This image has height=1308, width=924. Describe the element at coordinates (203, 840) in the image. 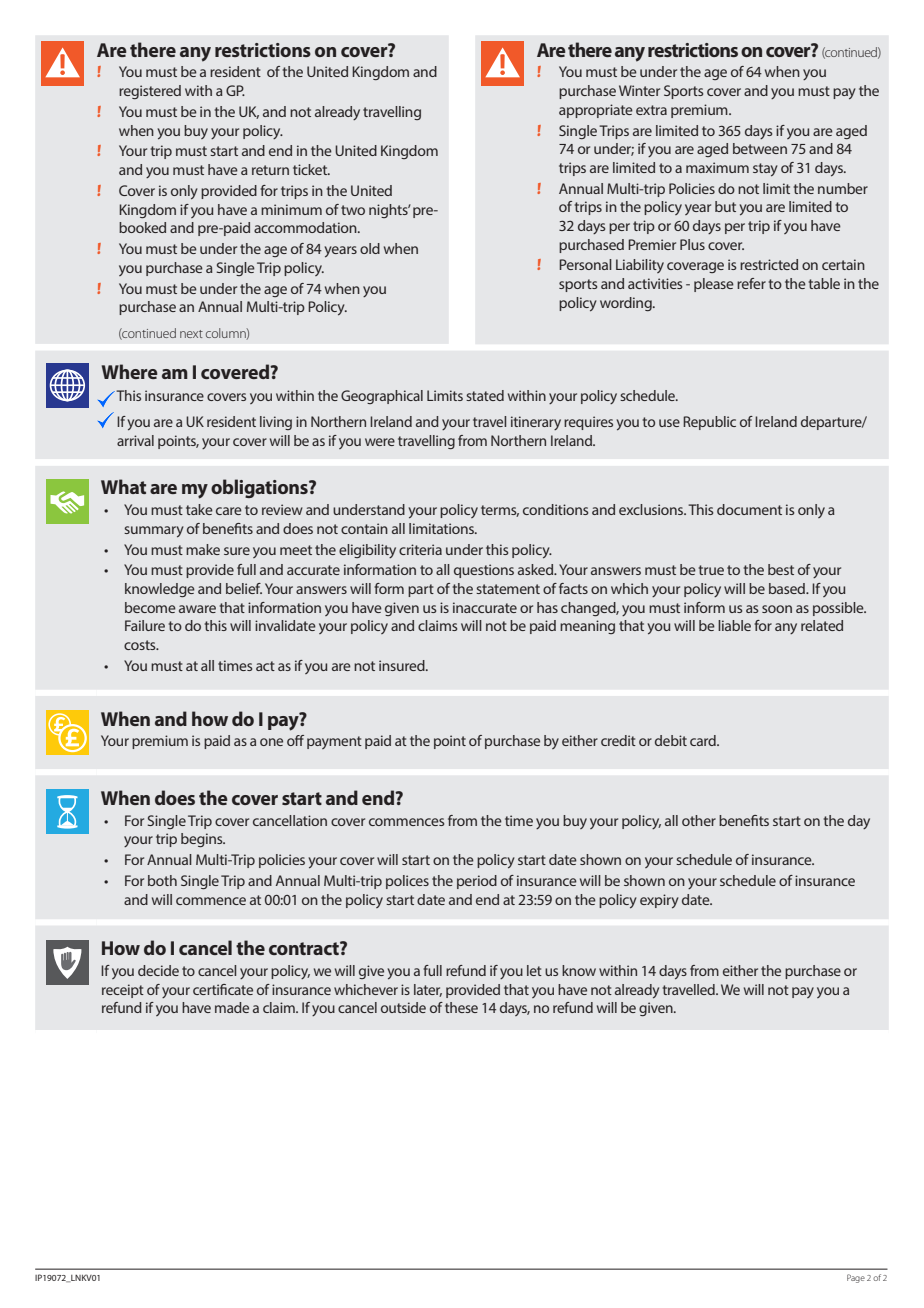

I see `begins` at that location.
